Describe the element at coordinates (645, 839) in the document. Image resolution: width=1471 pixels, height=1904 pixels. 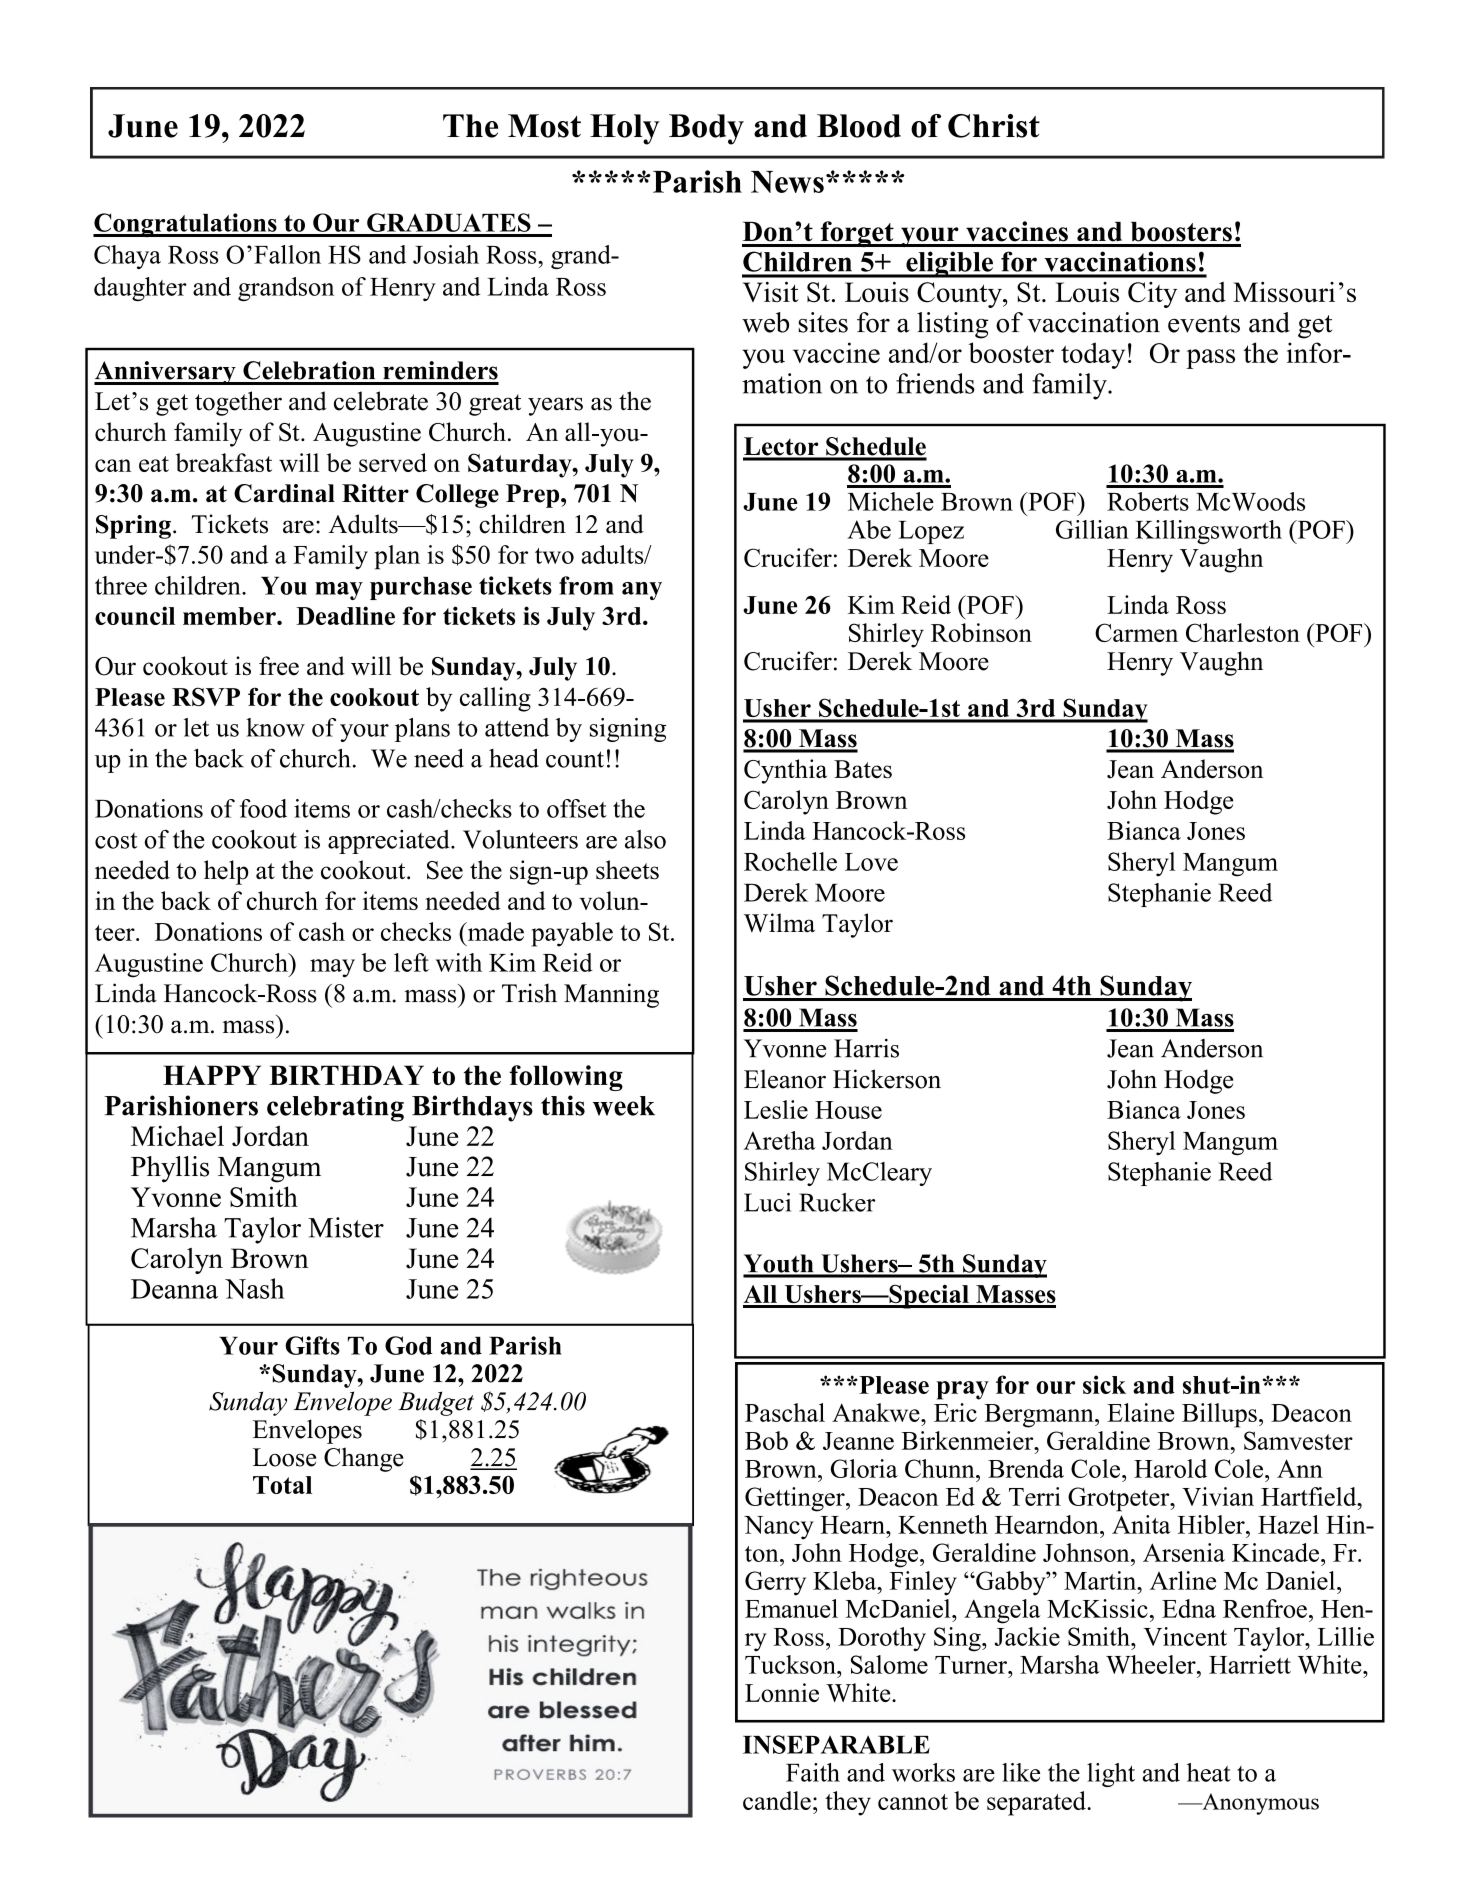
I see `also` at that location.
